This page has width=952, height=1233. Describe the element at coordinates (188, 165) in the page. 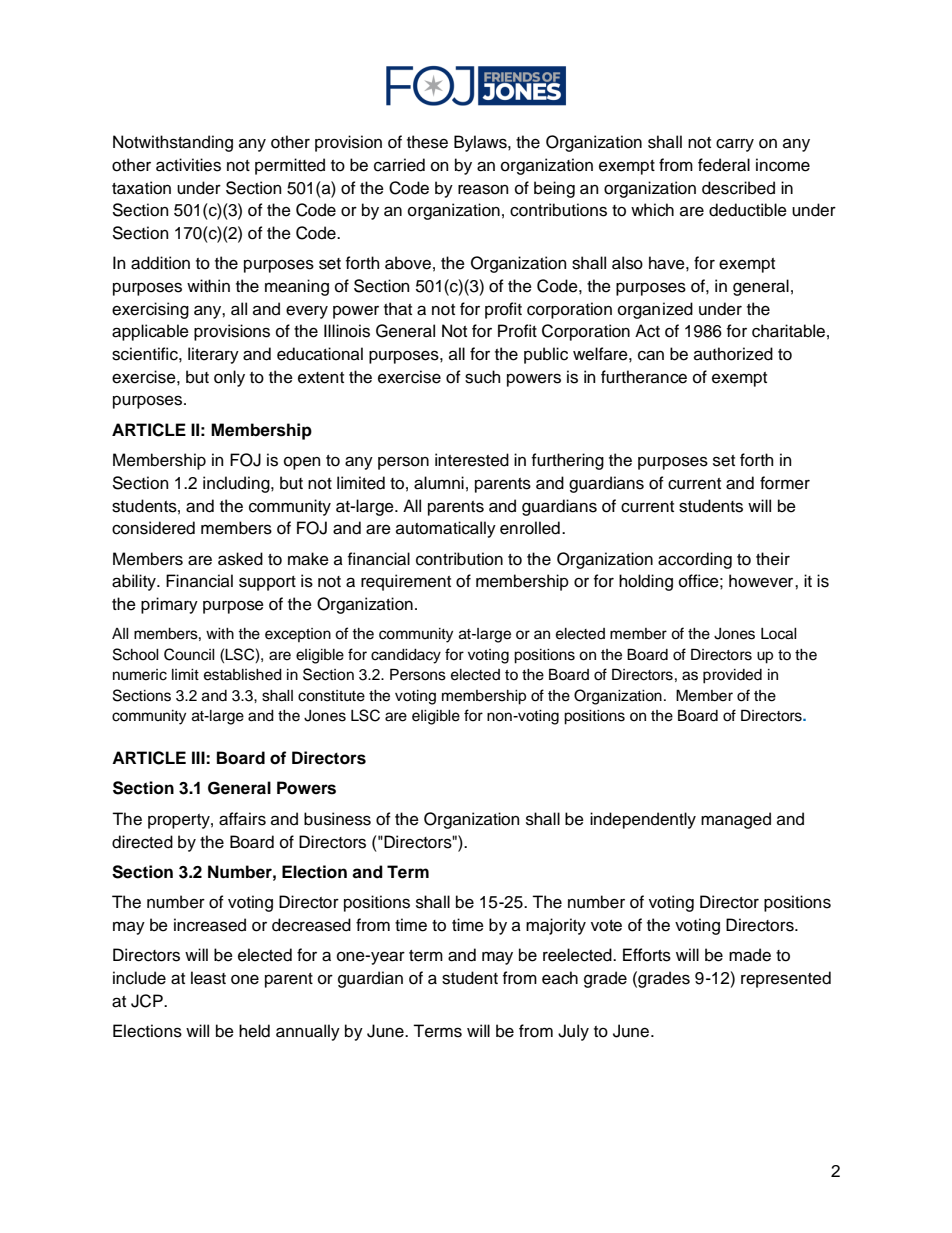

I see `activities` at that location.
